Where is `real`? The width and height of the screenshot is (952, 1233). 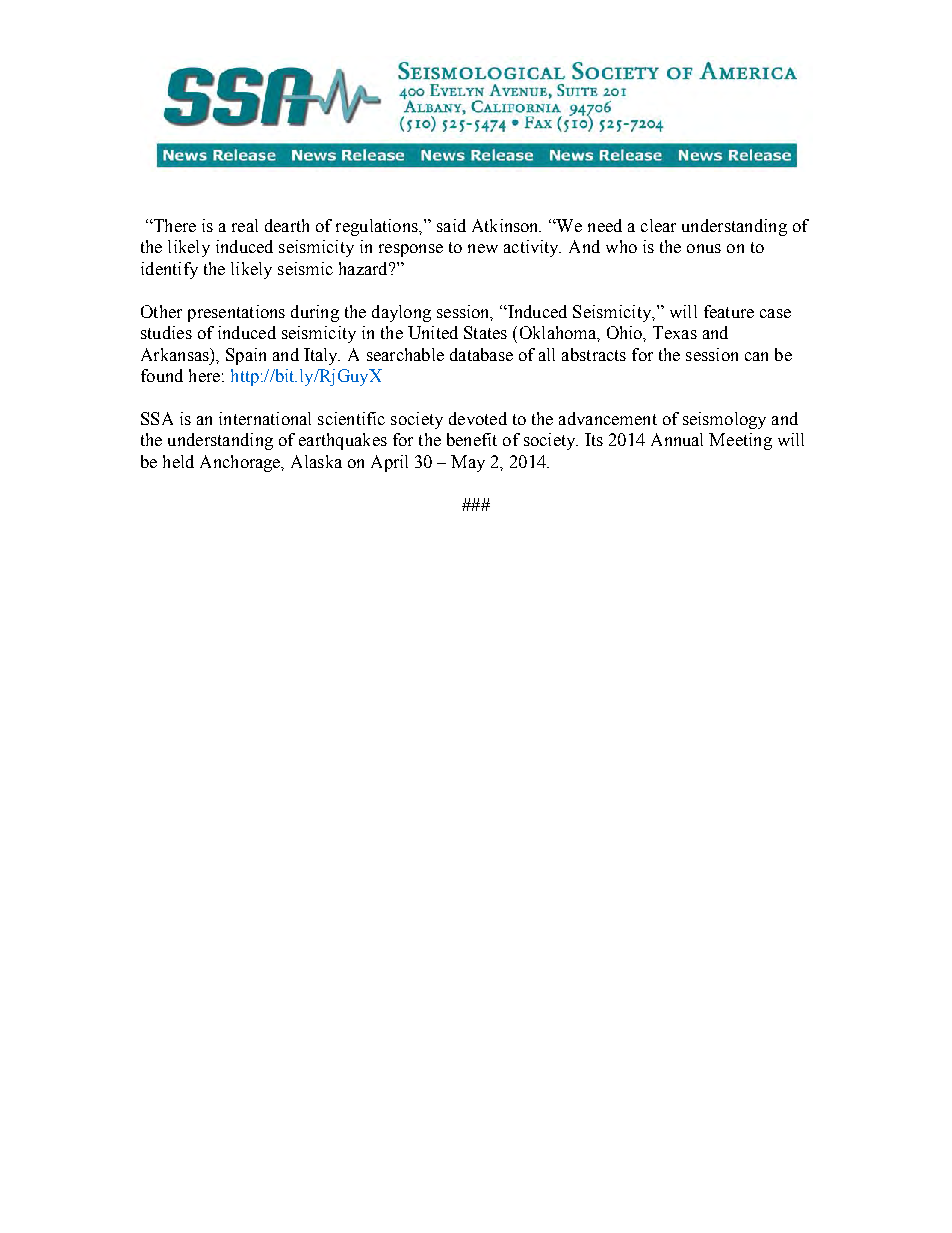 real is located at coordinates (245, 225).
